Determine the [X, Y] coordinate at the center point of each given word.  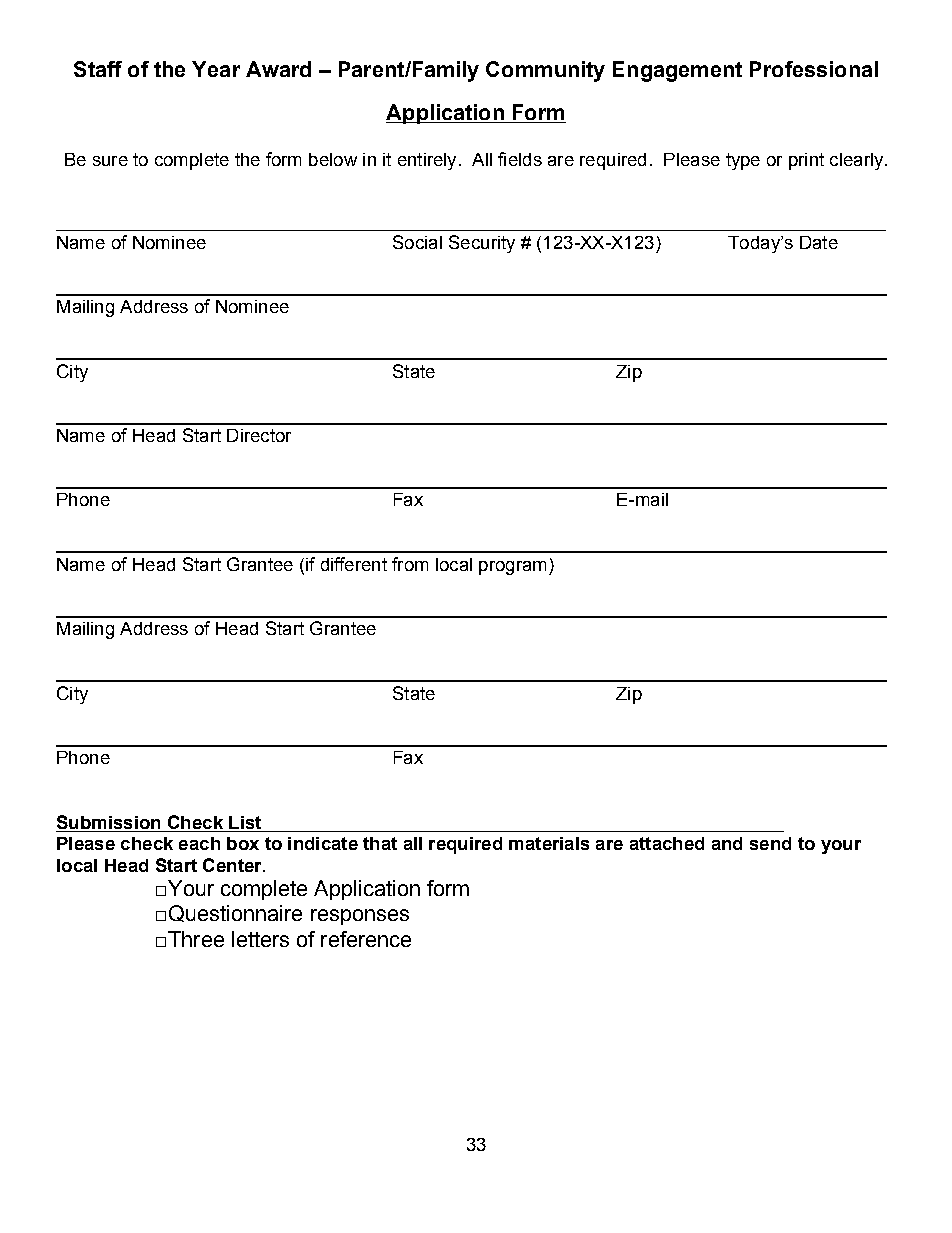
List [245, 822]
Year [216, 69]
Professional [814, 69]
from [410, 564]
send [770, 843]
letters [260, 939]
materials [549, 843]
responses [360, 917]
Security [482, 244]
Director [259, 435]
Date [819, 242]
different [354, 564]
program [512, 568]
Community [545, 71]
